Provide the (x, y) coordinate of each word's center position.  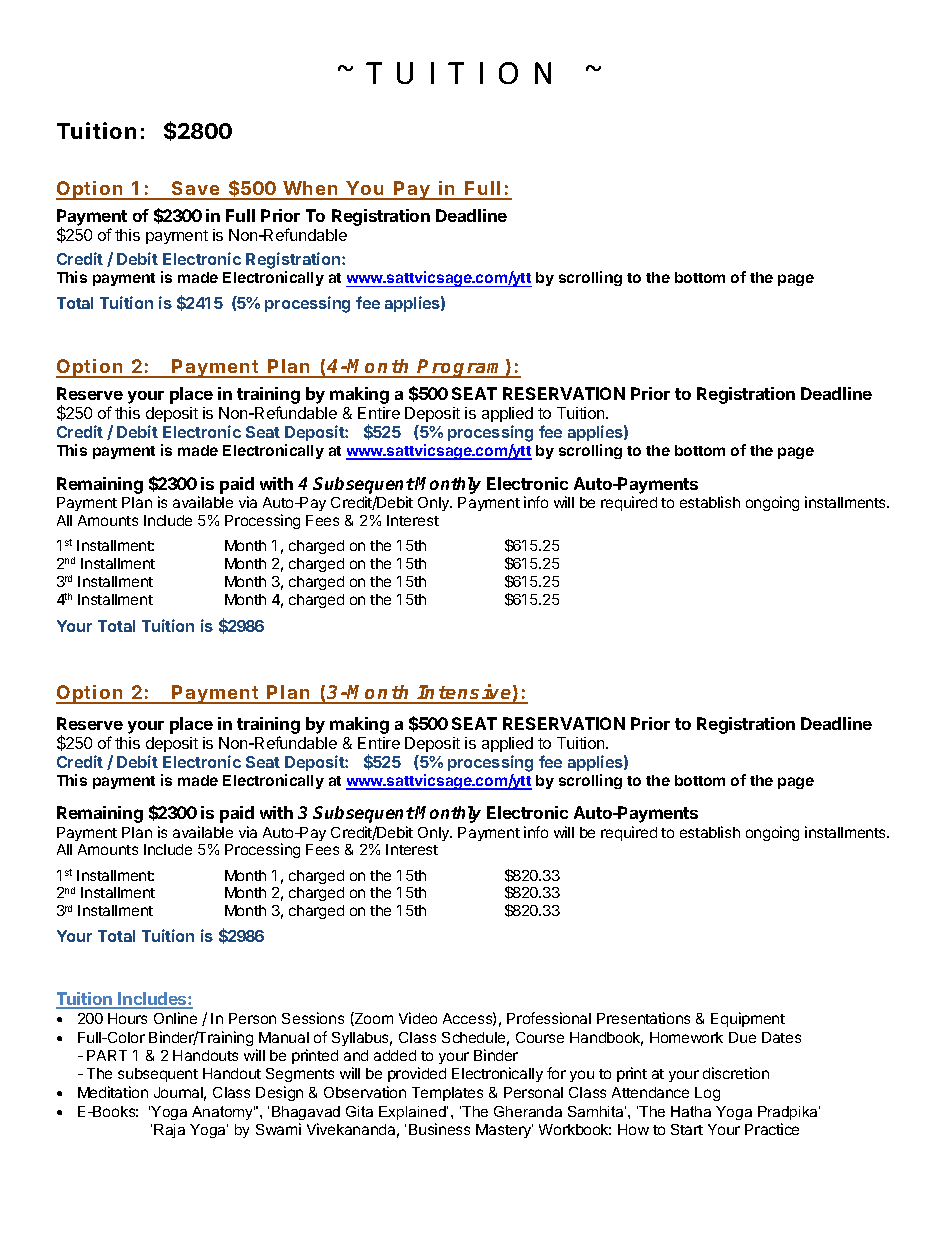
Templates (447, 1094)
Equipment (748, 1019)
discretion (736, 1073)
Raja (169, 1131)
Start (687, 1129)
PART (107, 1055)
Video (418, 1018)
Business (439, 1129)
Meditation (113, 1092)
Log (707, 1094)
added (395, 1055)
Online (175, 1018)
